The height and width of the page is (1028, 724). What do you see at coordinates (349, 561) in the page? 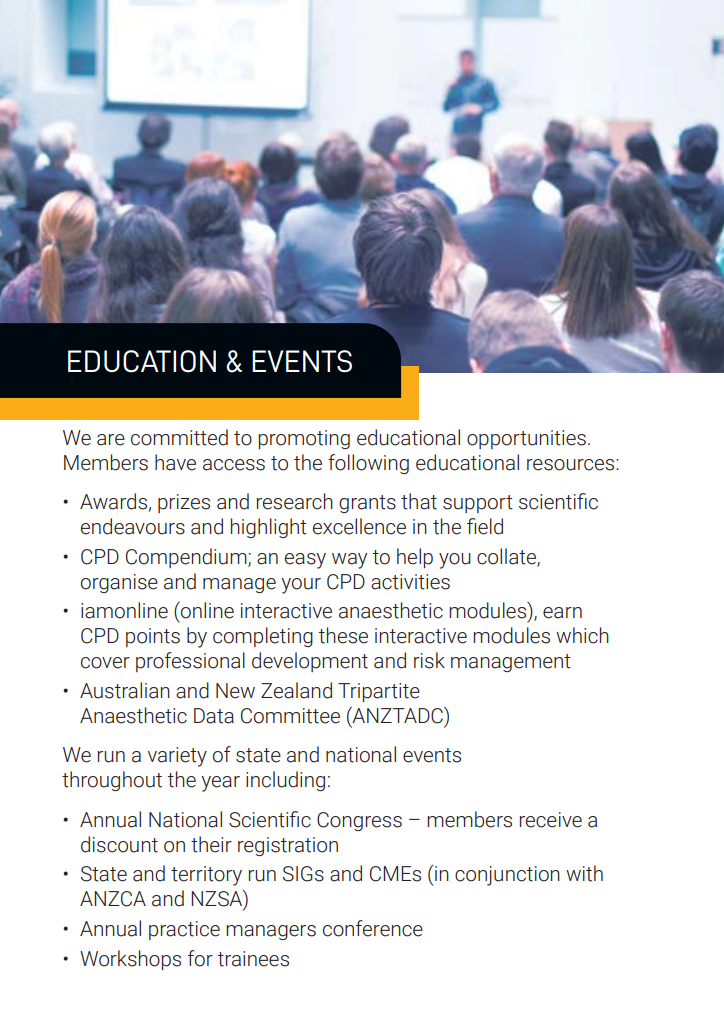
I see `way` at bounding box center [349, 561].
